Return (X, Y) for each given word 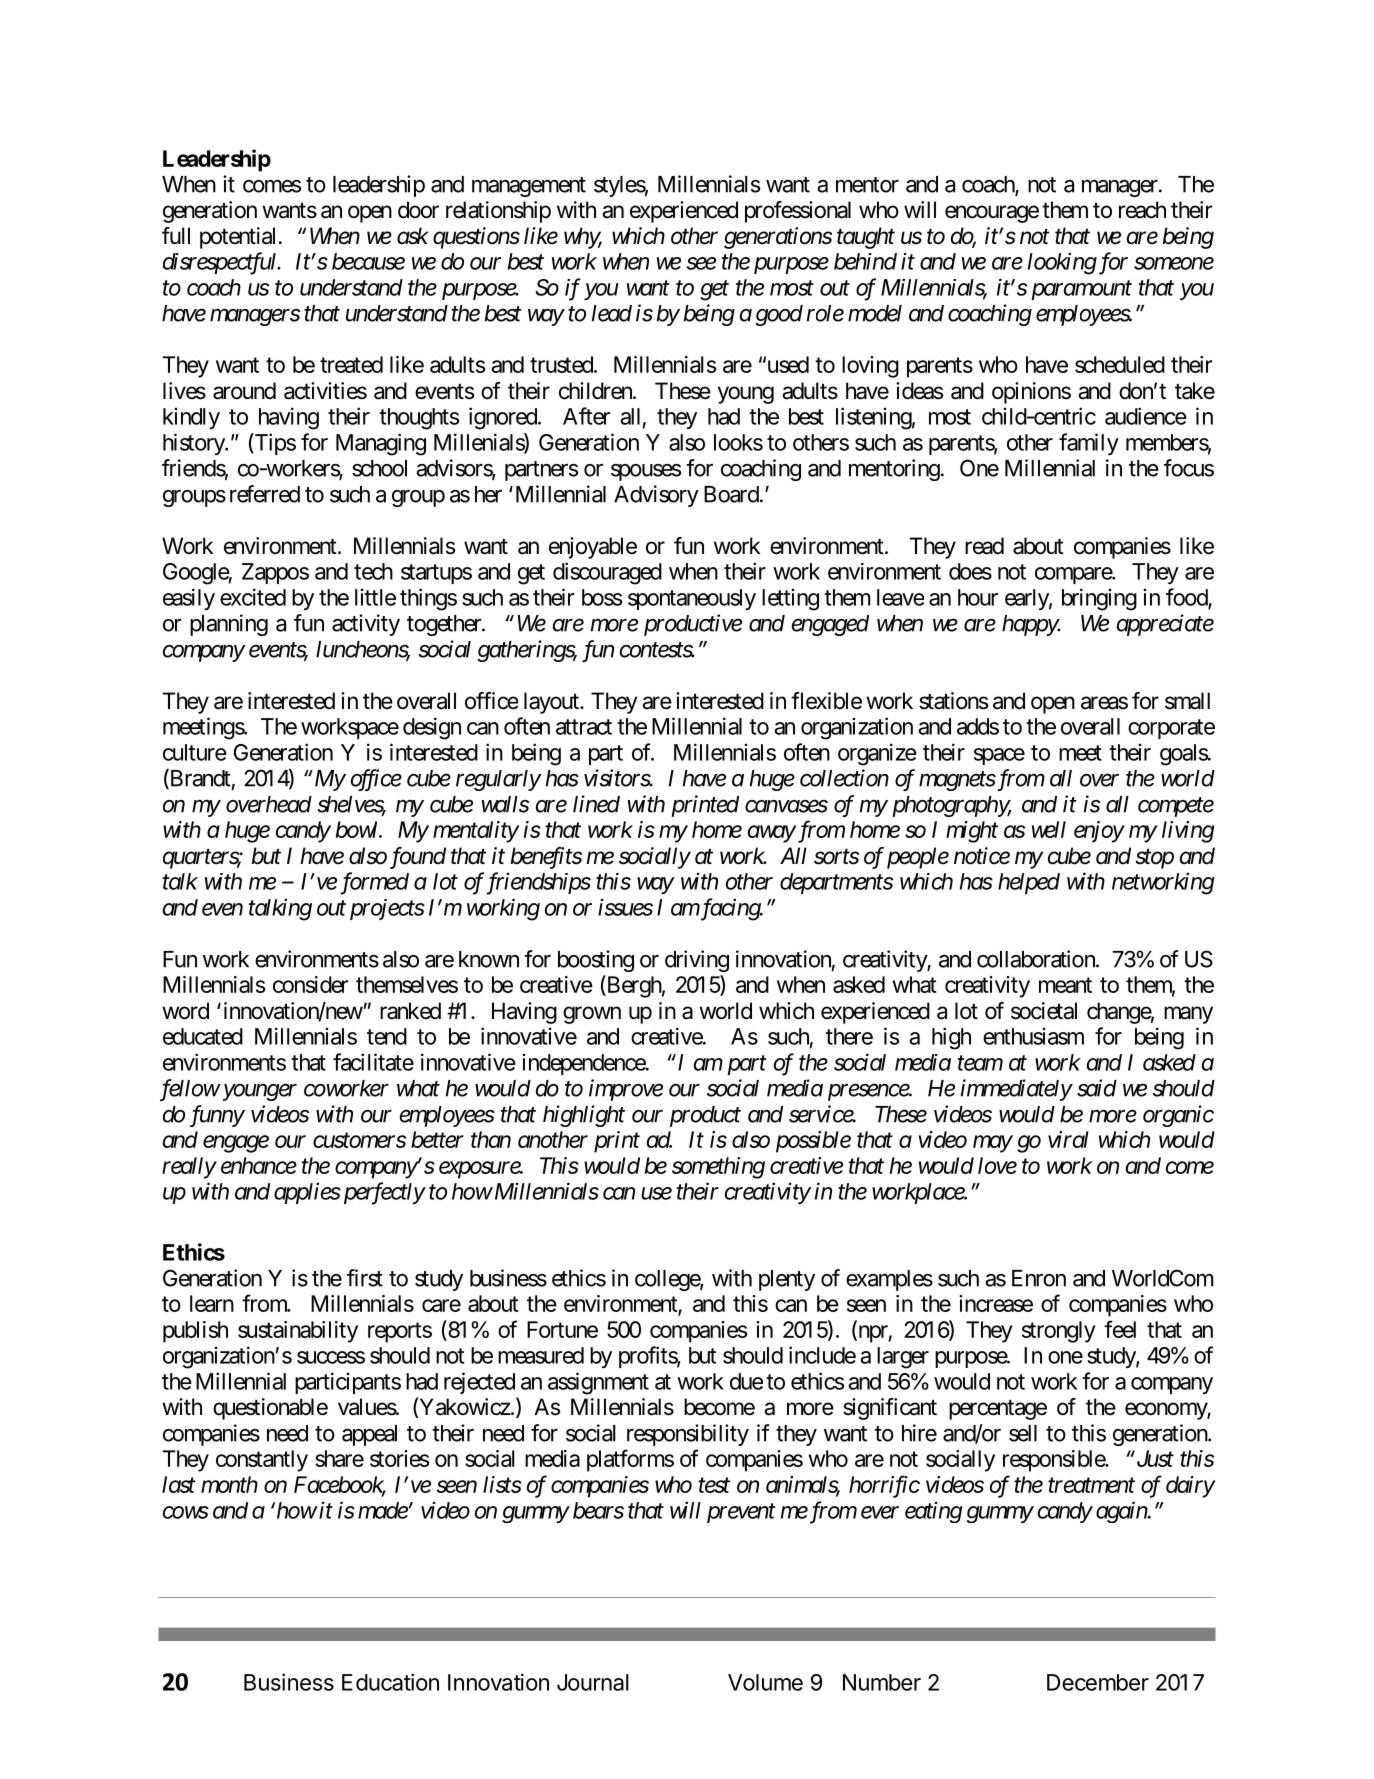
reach (1142, 210)
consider (311, 984)
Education (390, 1682)
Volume (765, 1682)
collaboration (1037, 959)
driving (697, 961)
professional (798, 212)
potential (237, 238)
